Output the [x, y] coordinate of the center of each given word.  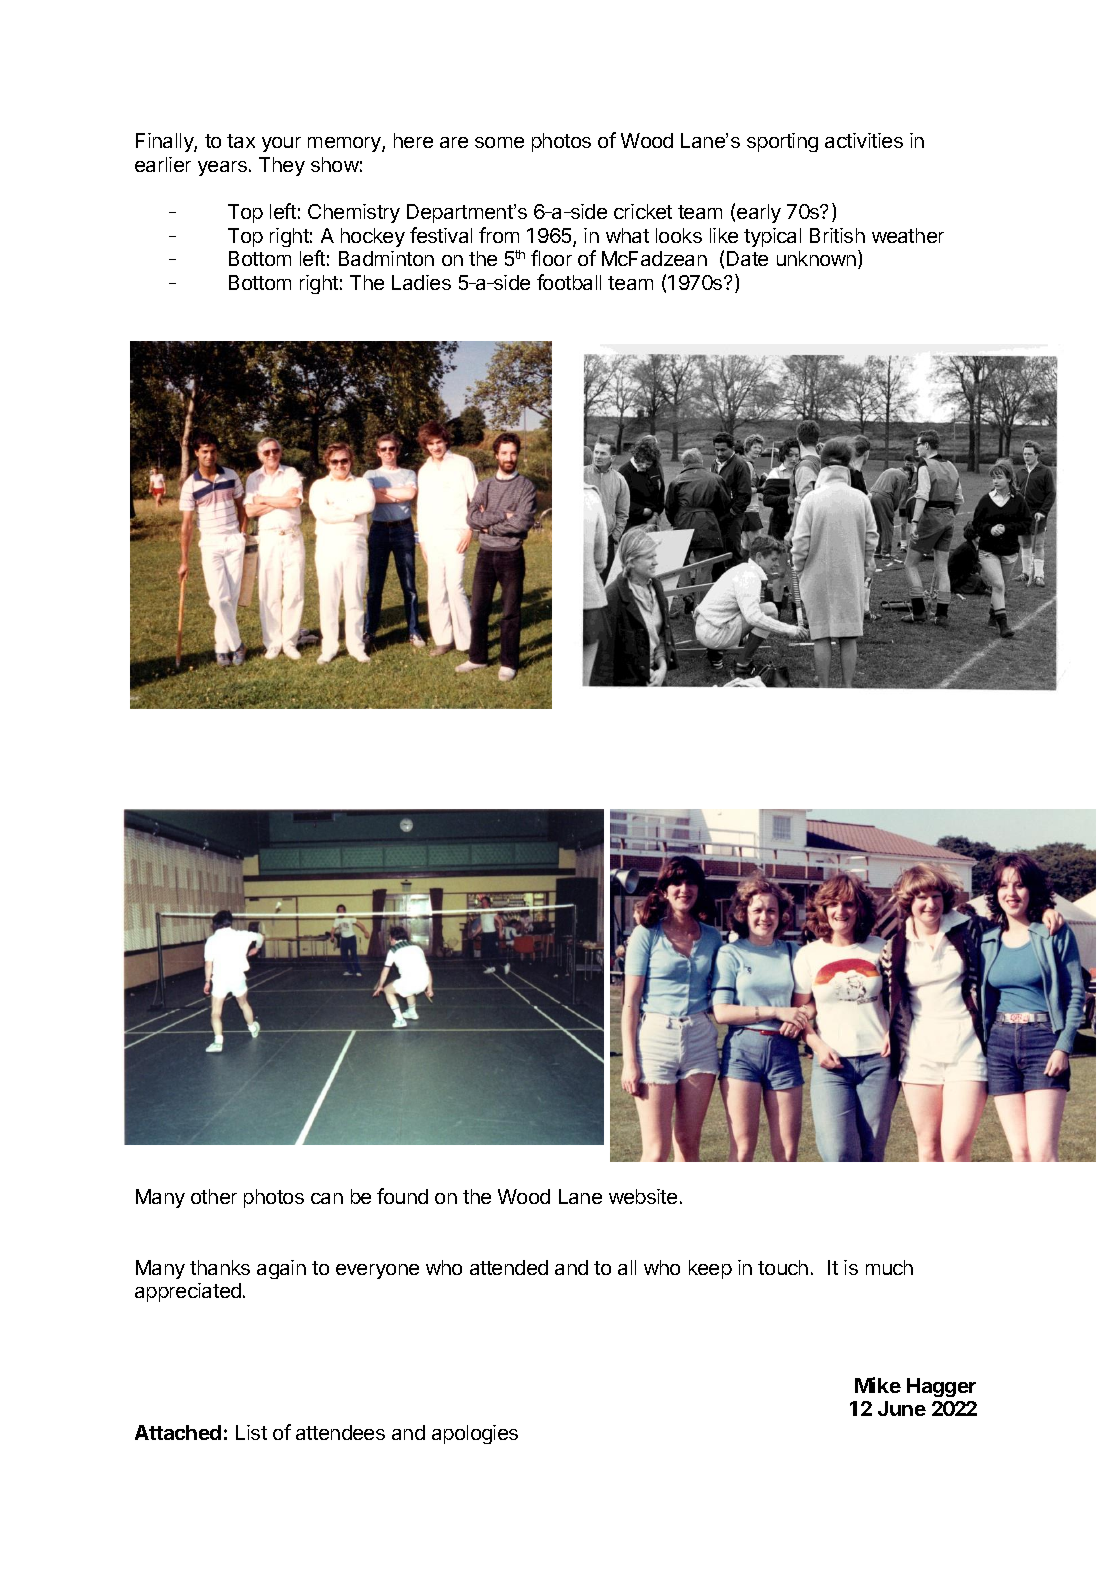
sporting [782, 142]
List [251, 1432]
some [499, 142]
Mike [878, 1385]
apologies [475, 1434]
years [222, 168]
